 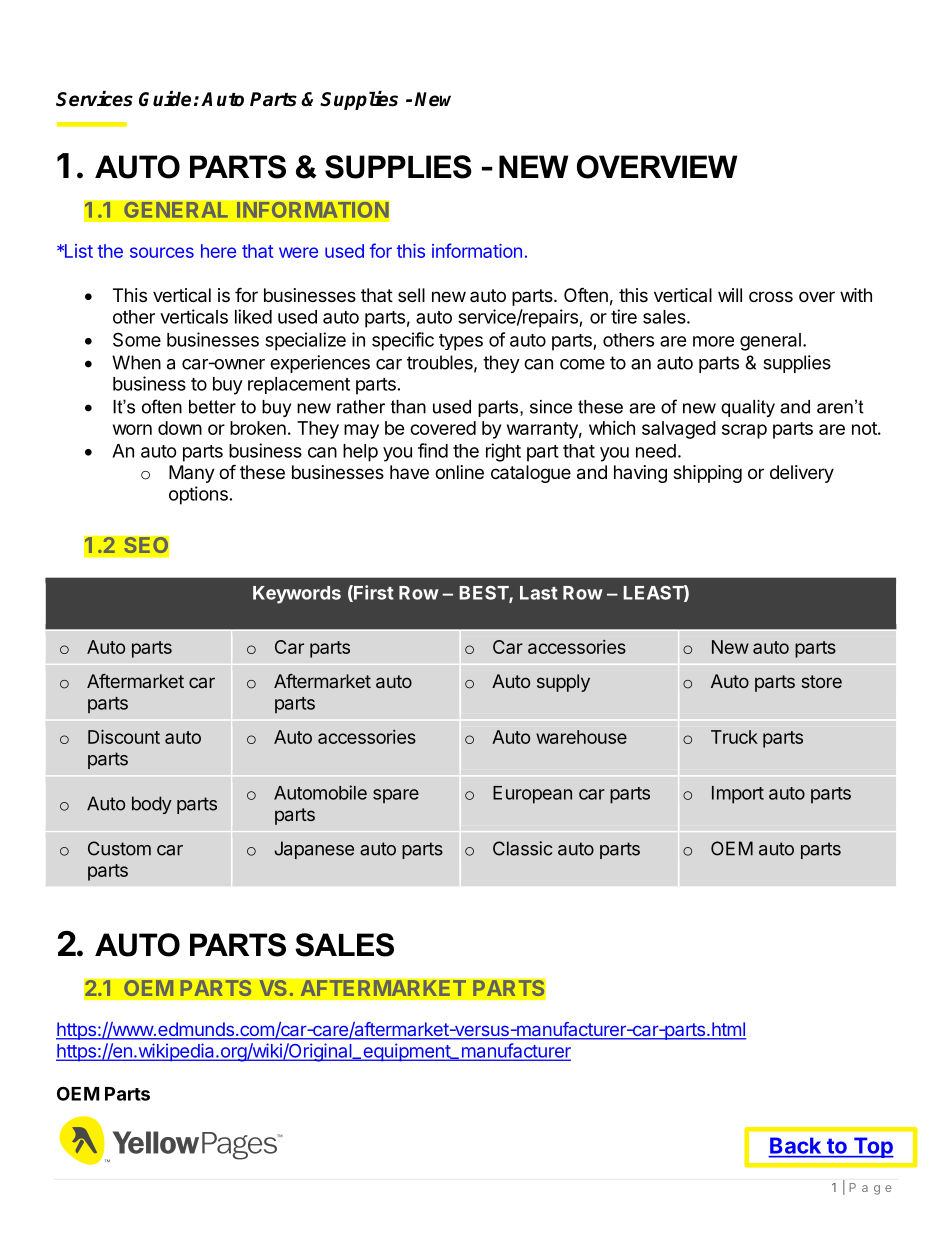 I want to click on Many, so click(x=192, y=474).
